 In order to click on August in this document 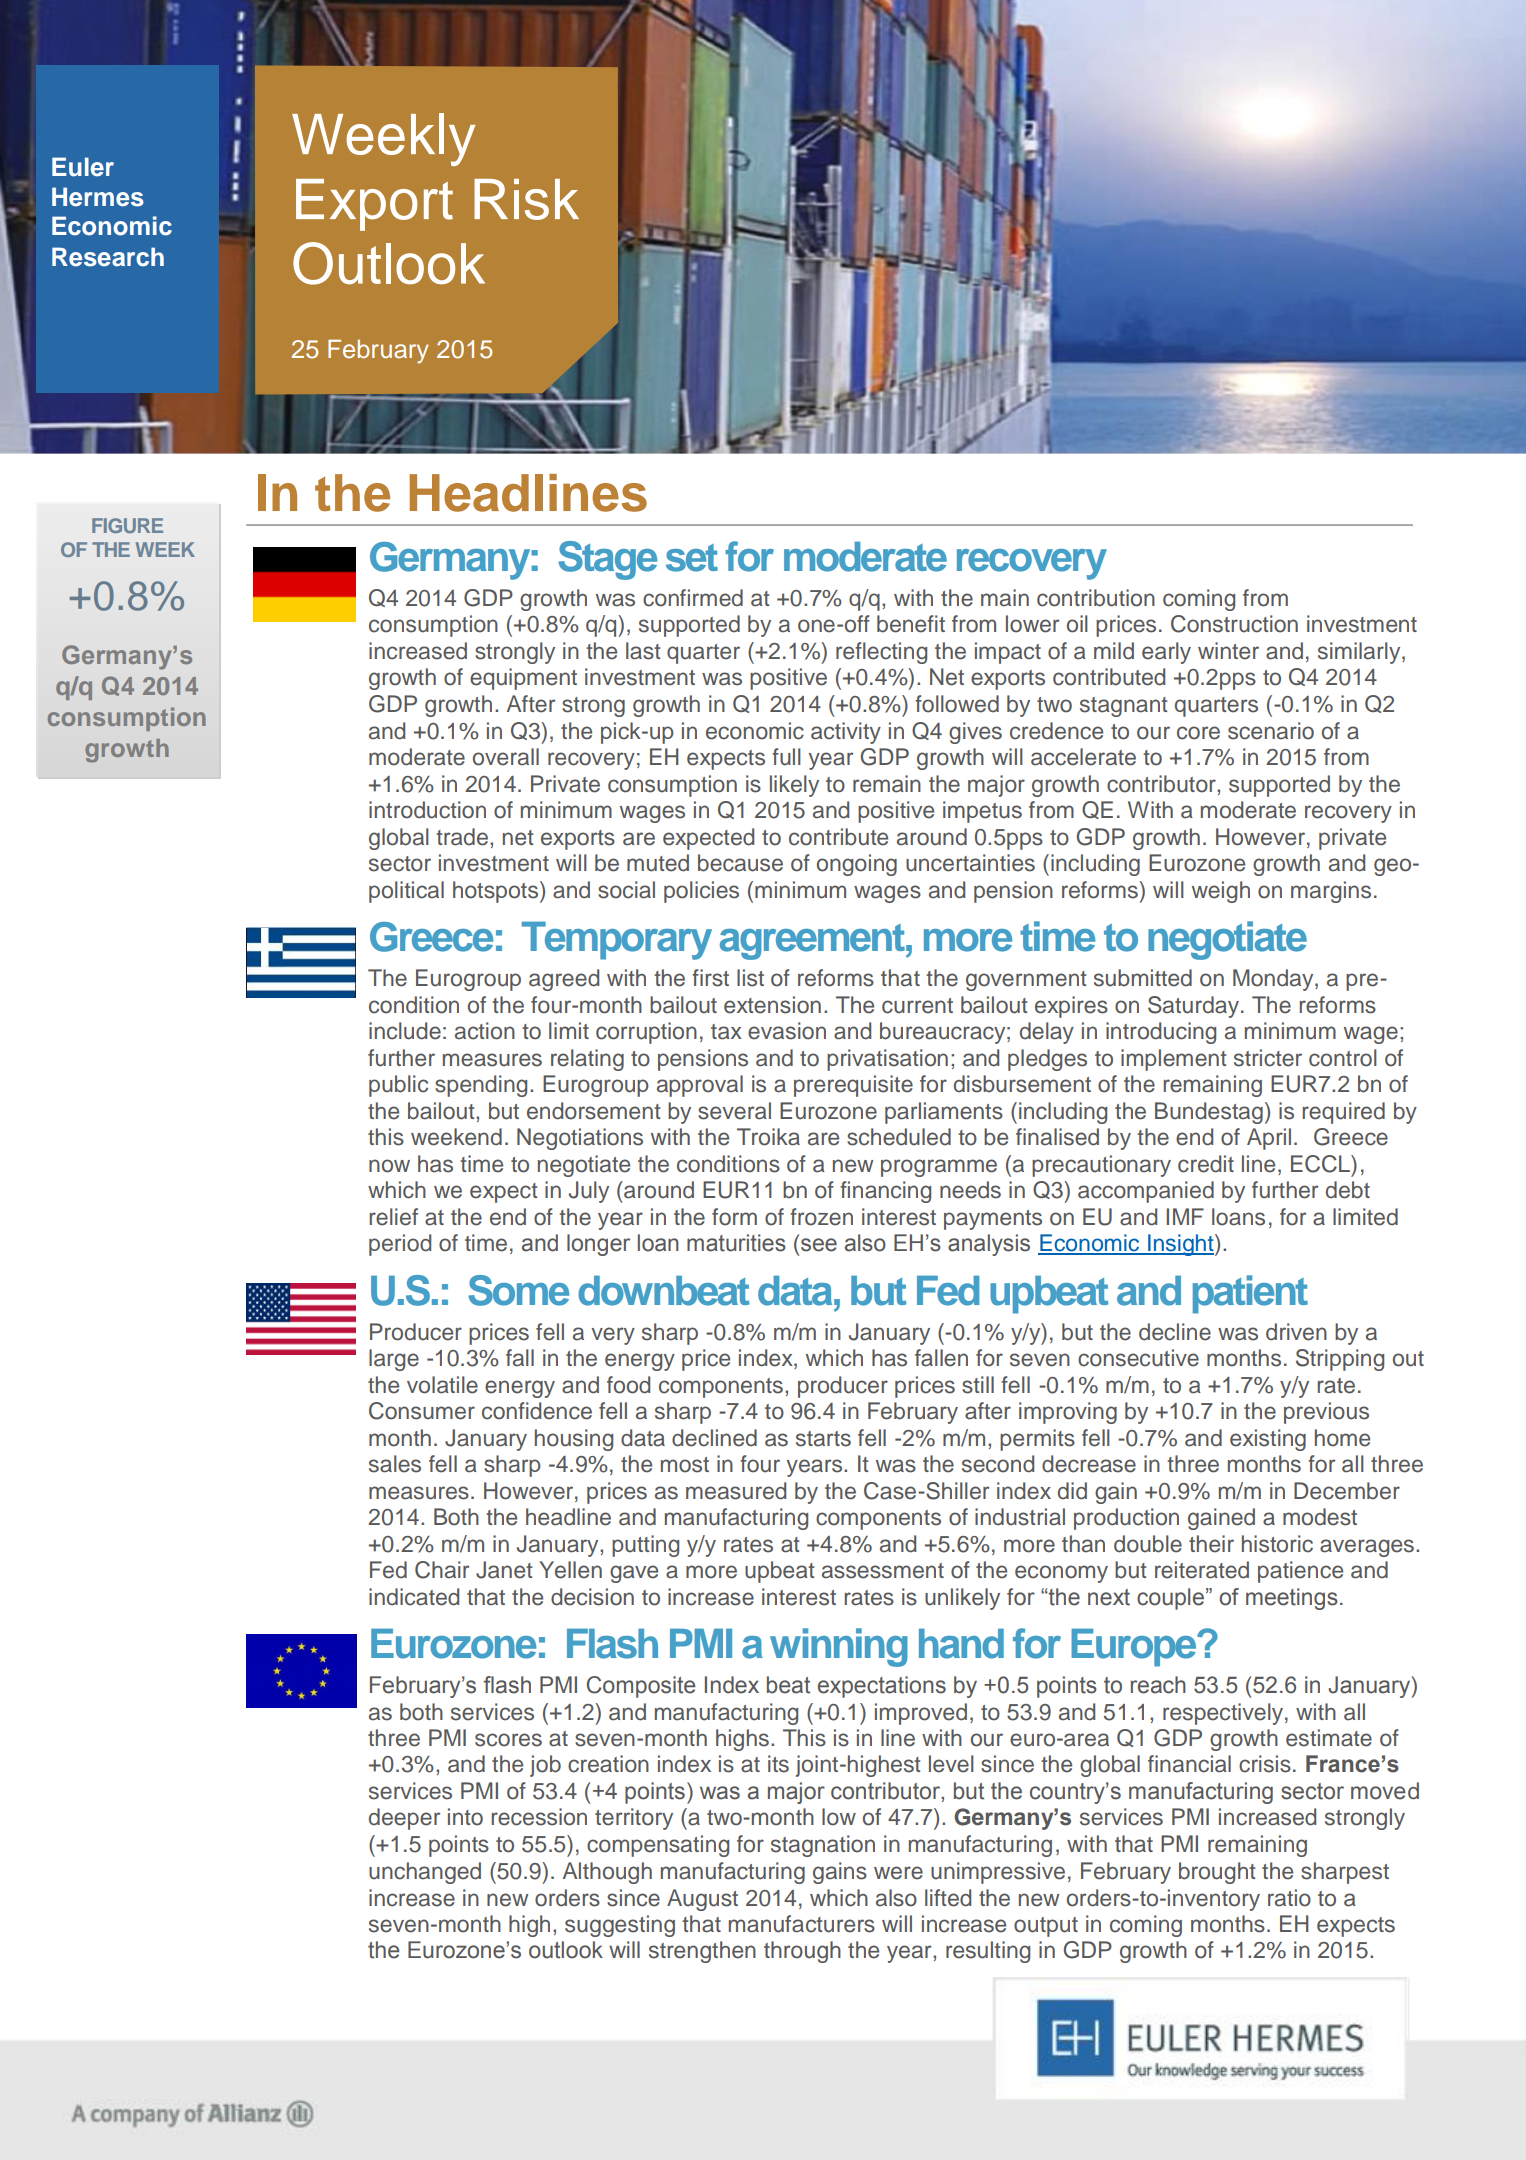, I will do `click(702, 1900)`.
